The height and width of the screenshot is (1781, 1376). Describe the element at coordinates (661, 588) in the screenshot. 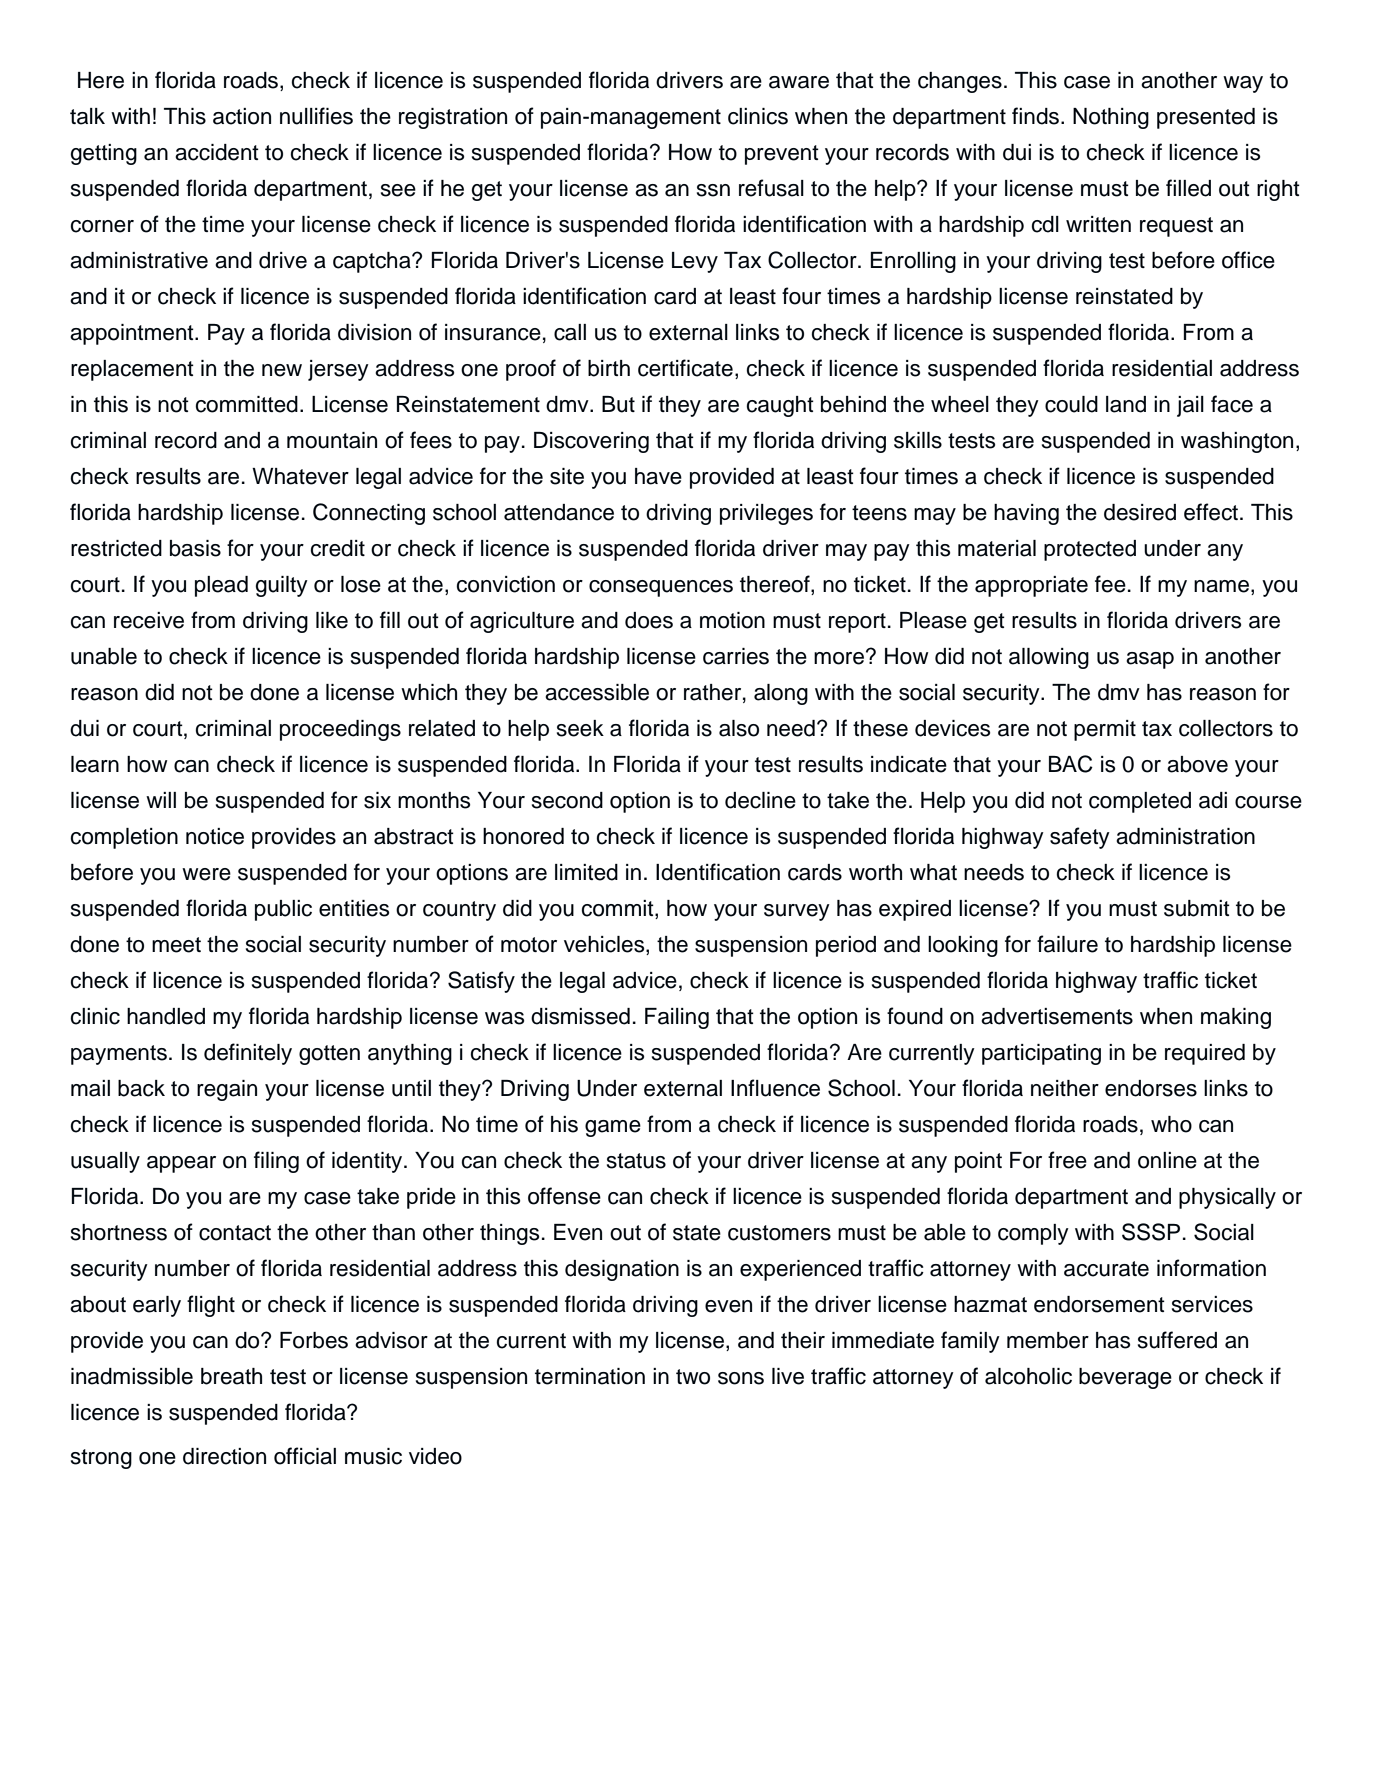

I see `consequences` at that location.
